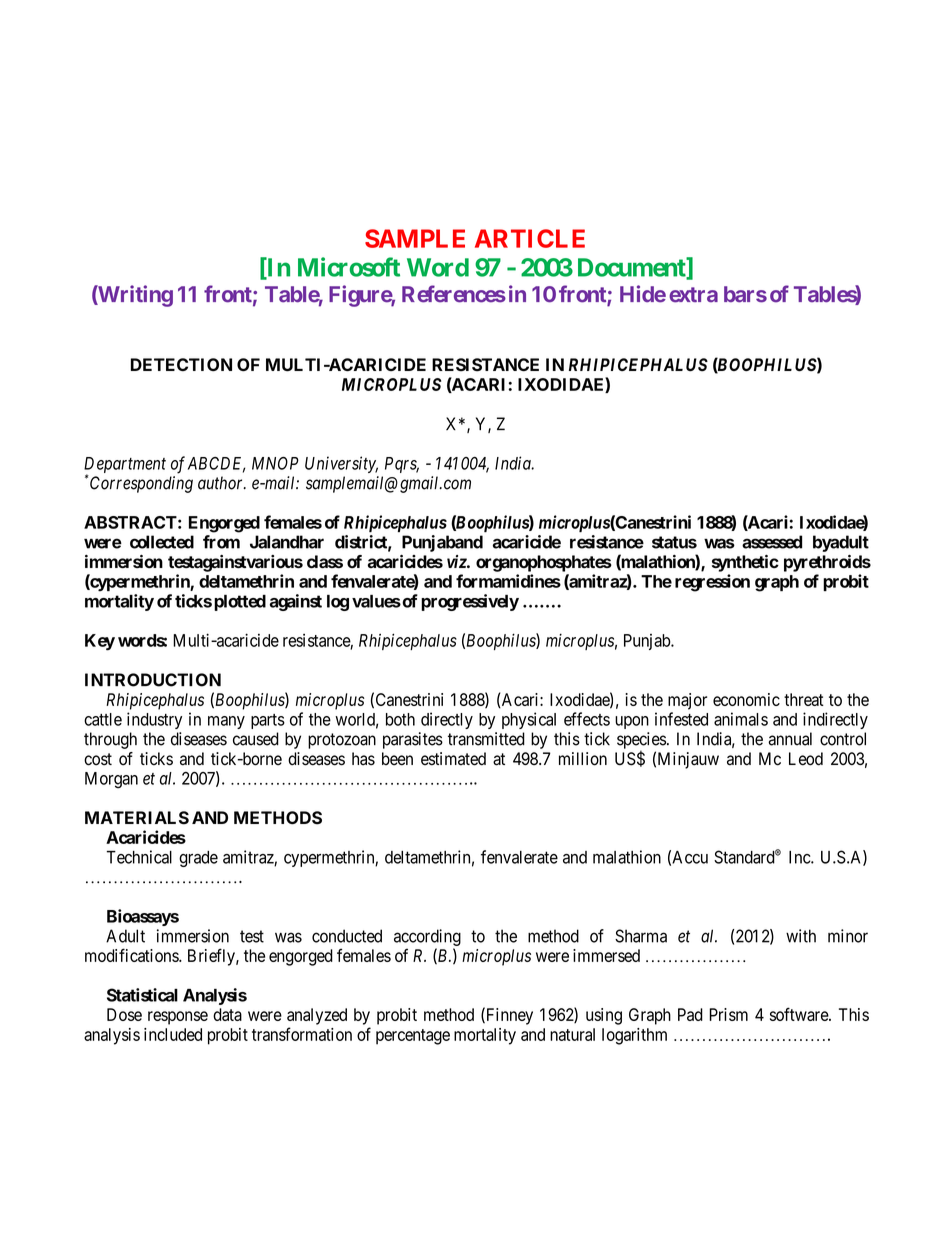 The width and height of the document is (952, 1233). What do you see at coordinates (349, 267) in the document?
I see `Microsoft` at bounding box center [349, 267].
